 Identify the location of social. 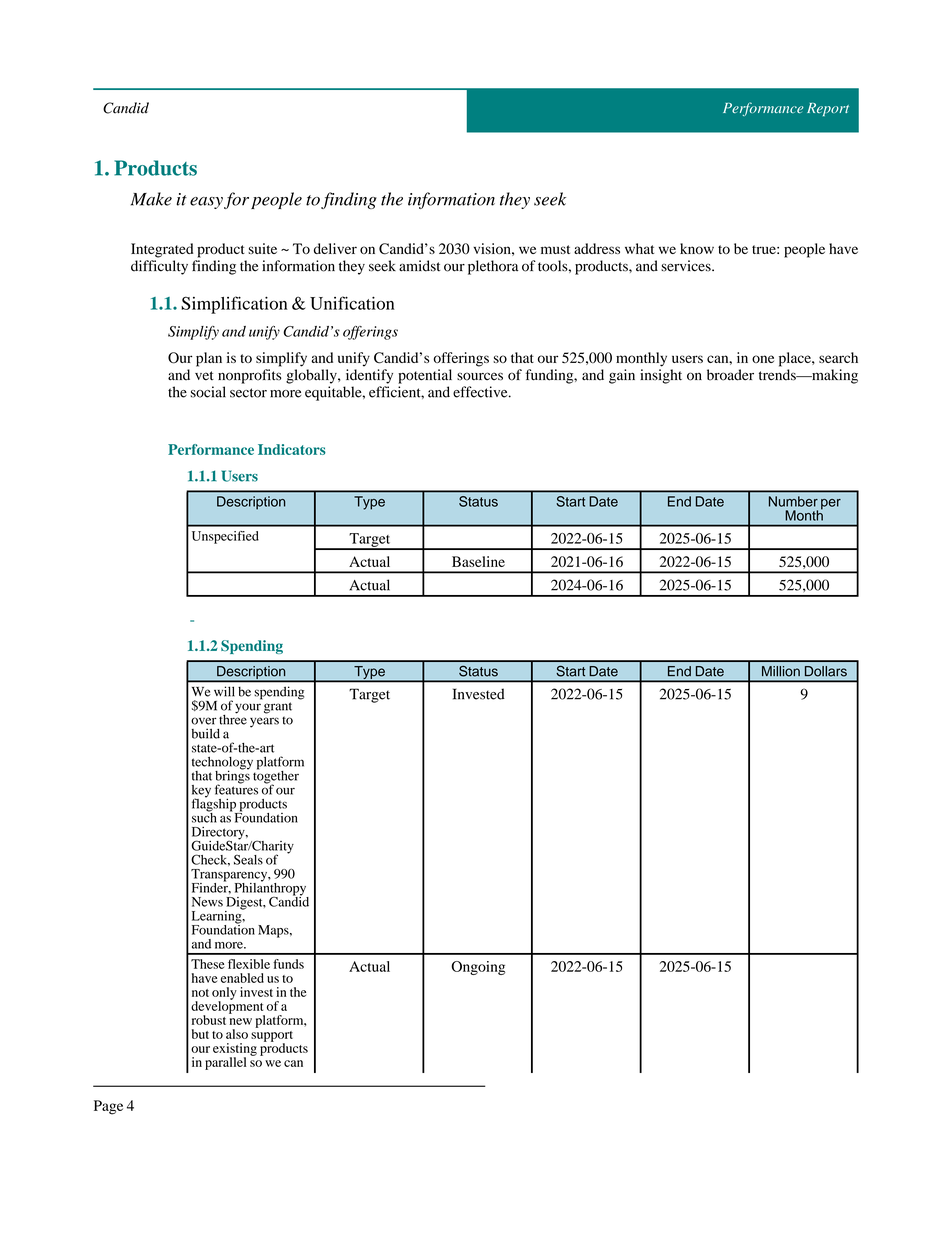
(208, 392).
